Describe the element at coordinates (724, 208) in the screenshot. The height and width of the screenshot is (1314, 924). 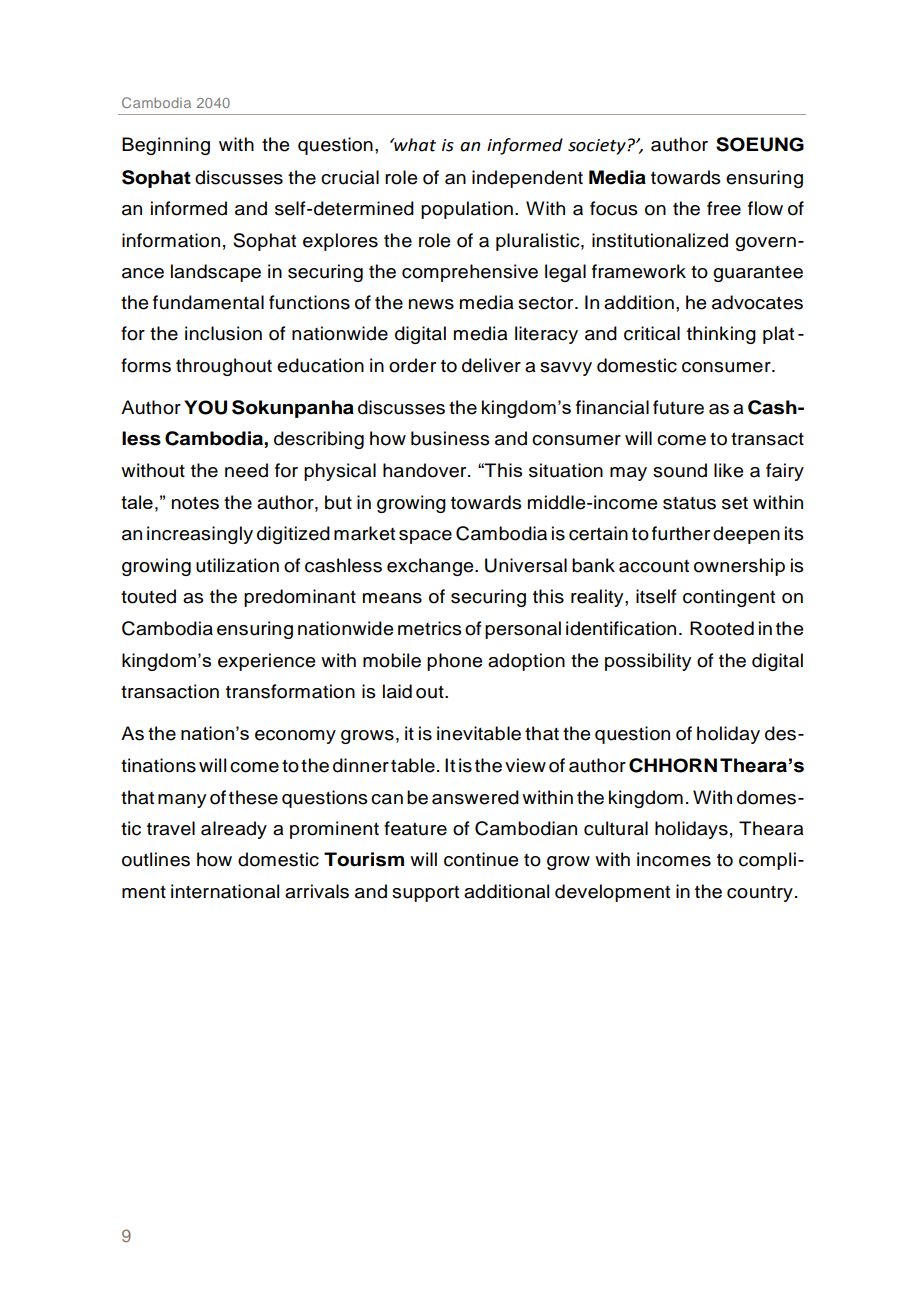
I see `free` at that location.
